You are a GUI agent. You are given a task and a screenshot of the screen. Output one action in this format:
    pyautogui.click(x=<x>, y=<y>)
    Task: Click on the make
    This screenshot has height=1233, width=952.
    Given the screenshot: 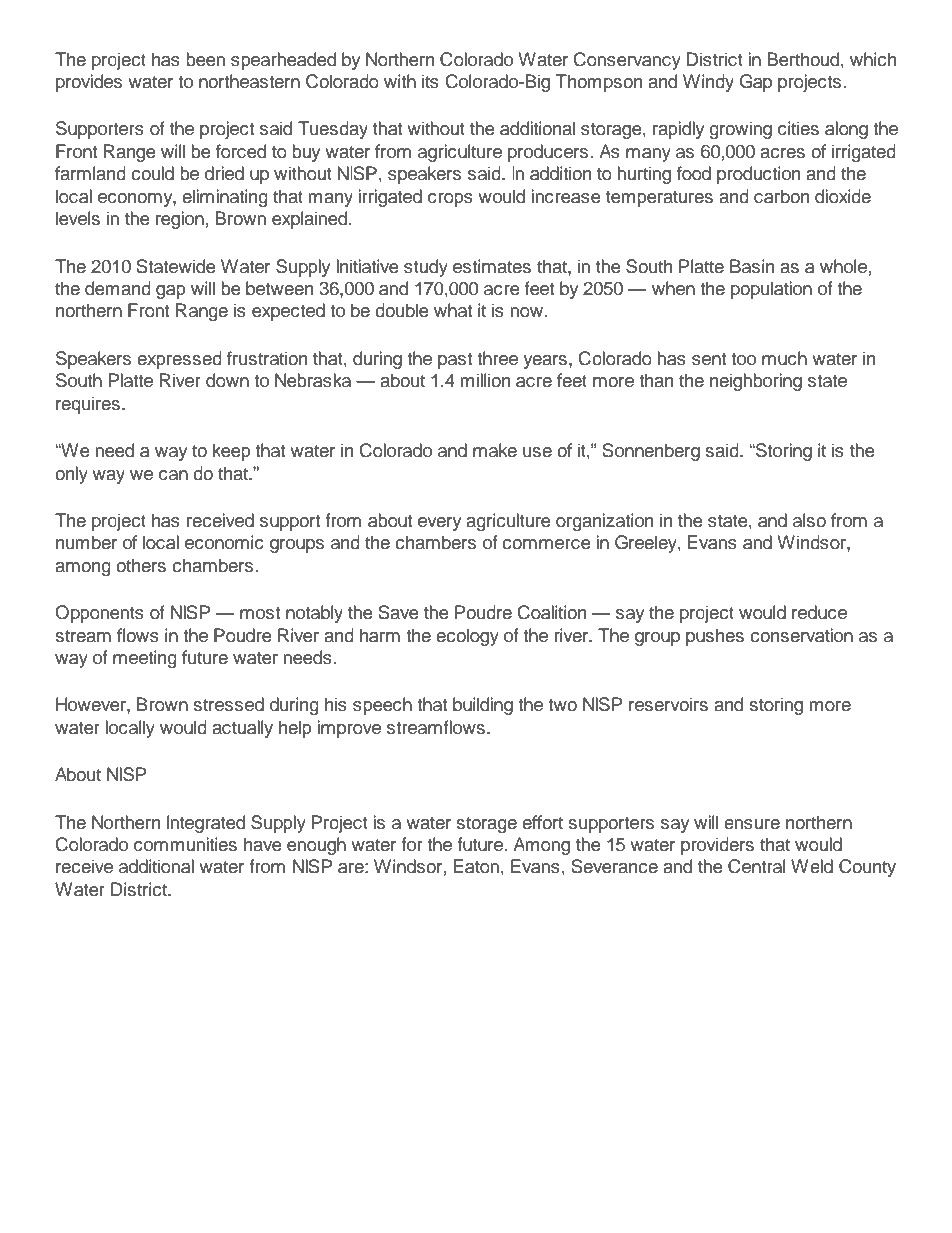 What is the action you would take?
    pyautogui.click(x=495, y=450)
